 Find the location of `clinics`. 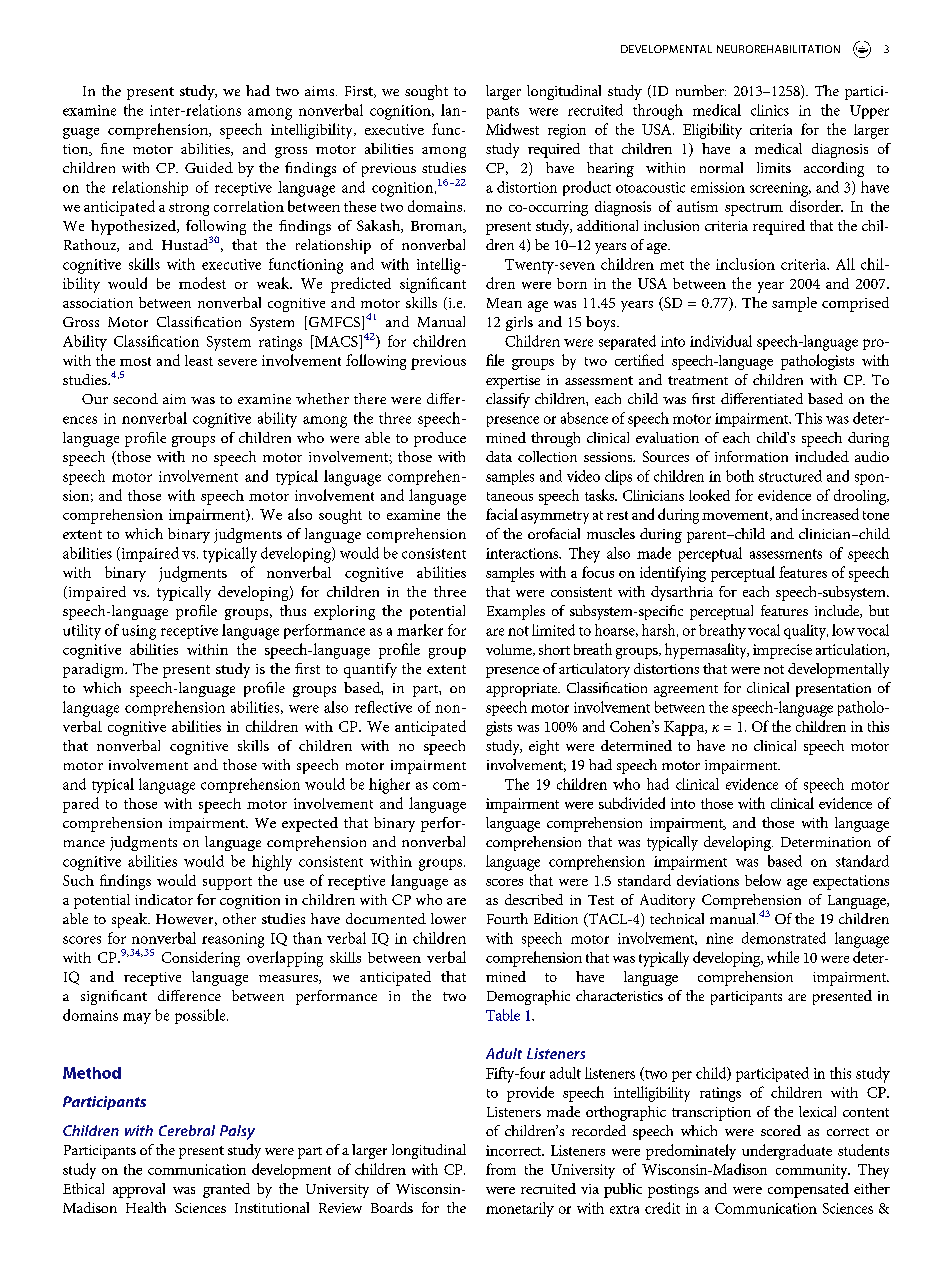

clinics is located at coordinates (770, 110).
